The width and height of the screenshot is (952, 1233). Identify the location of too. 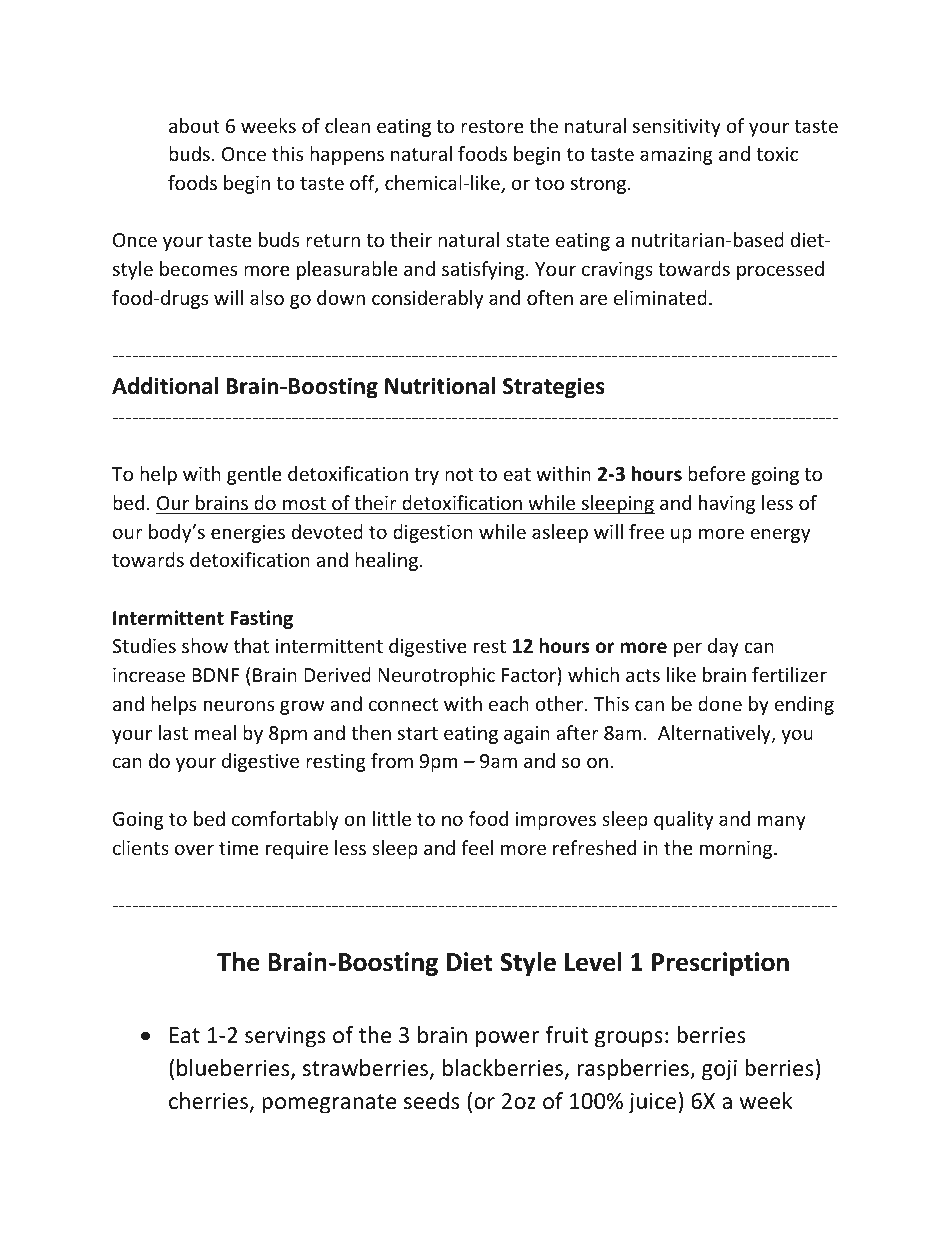
(549, 183).
